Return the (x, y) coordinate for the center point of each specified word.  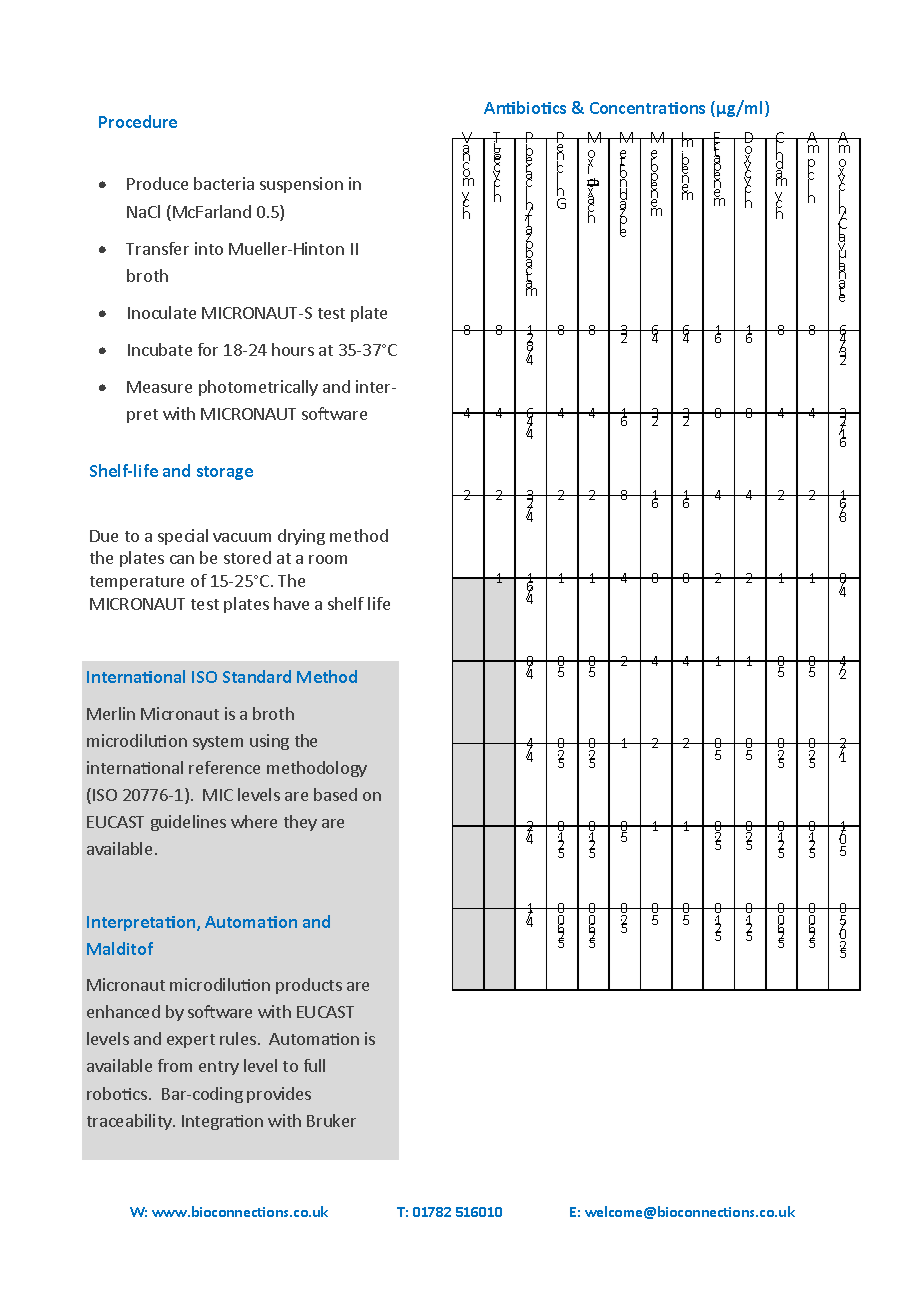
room (328, 559)
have (291, 603)
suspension (301, 185)
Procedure (138, 121)
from (175, 1065)
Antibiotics (525, 107)
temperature (137, 583)
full (314, 1065)
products (309, 986)
